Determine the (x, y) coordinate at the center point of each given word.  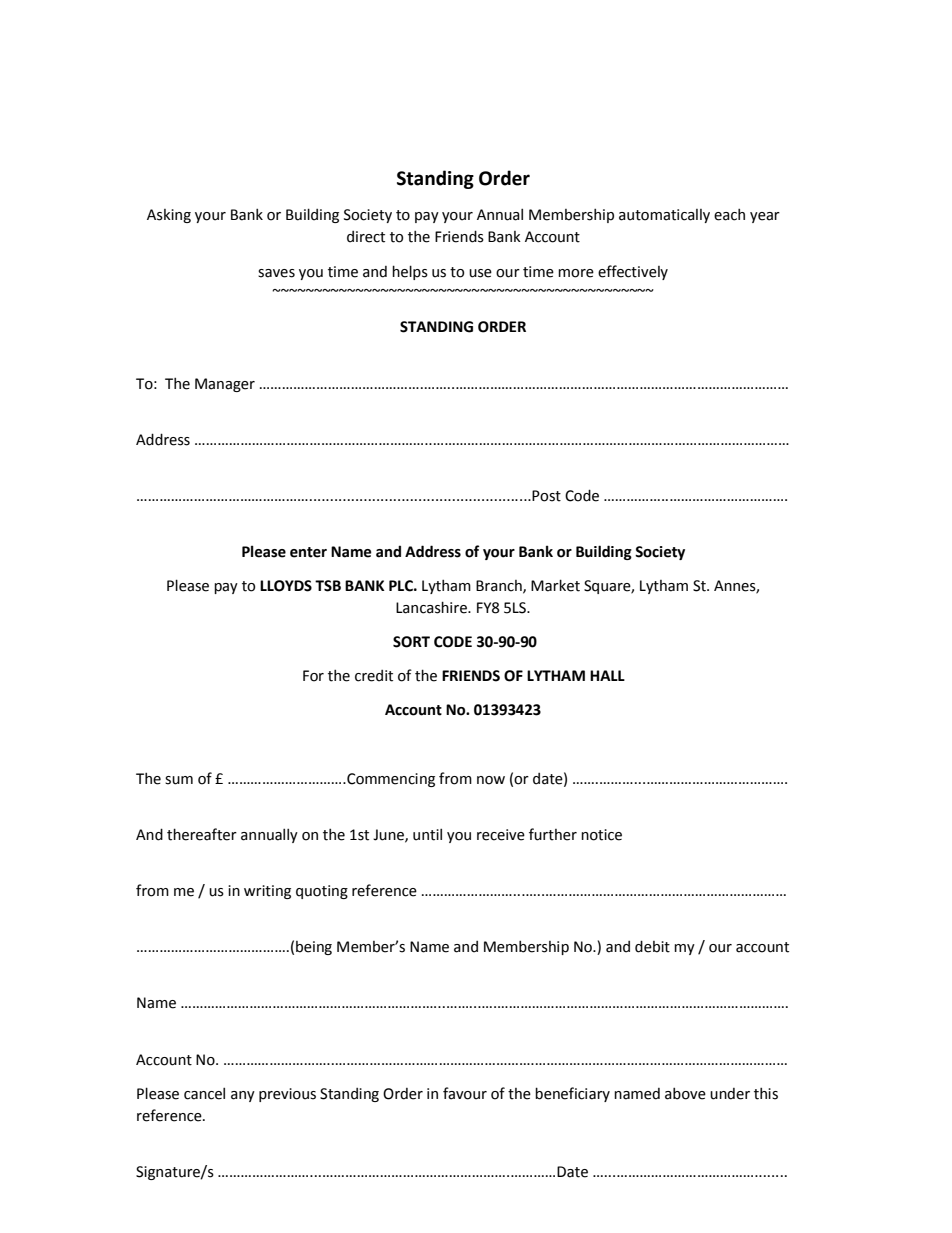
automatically (664, 216)
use (480, 273)
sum (179, 780)
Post (546, 496)
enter (308, 552)
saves (276, 273)
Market (555, 585)
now (491, 780)
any (243, 1096)
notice (601, 835)
